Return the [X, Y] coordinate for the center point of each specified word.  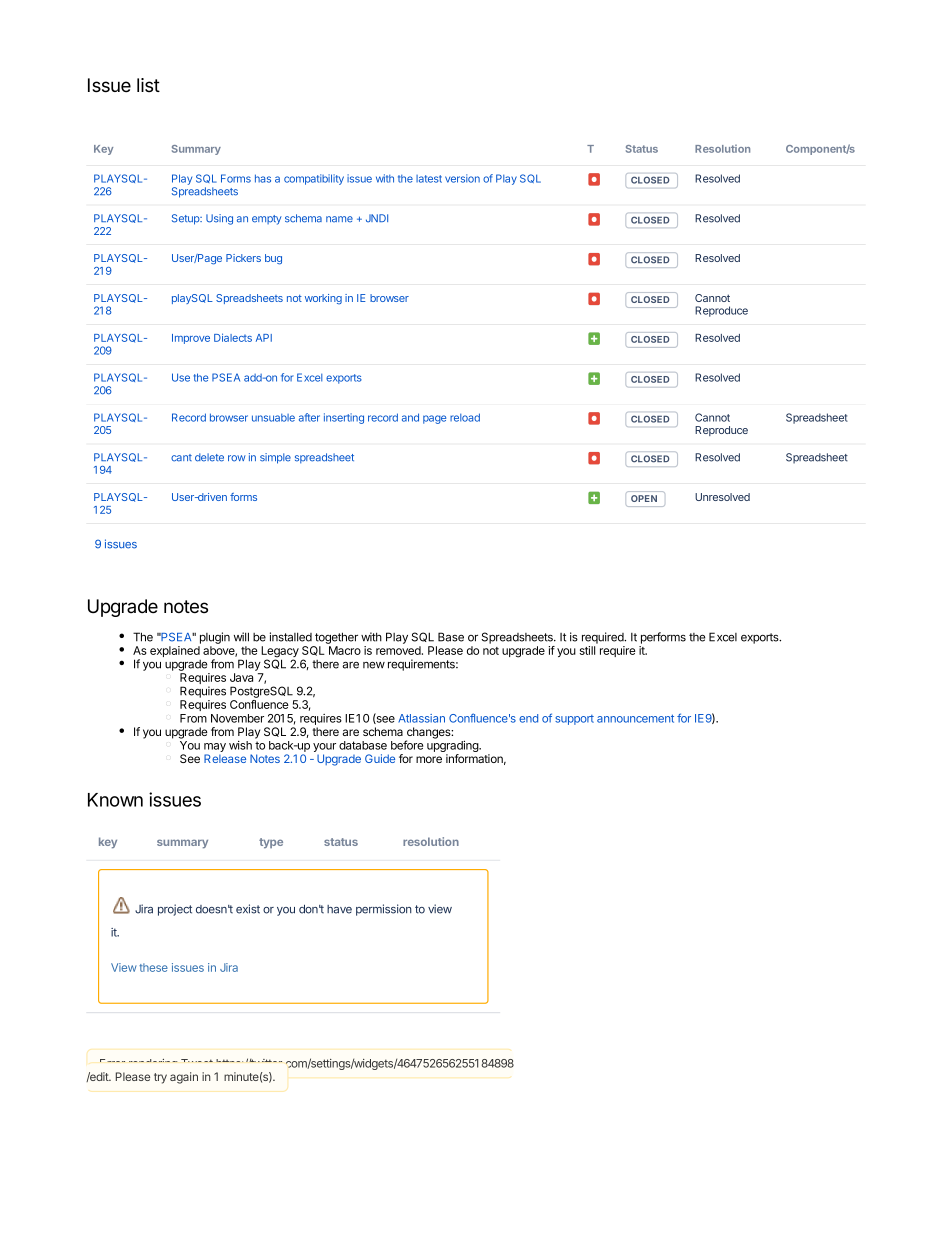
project [175, 910]
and [410, 417]
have [339, 909]
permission [384, 910]
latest [429, 179]
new [374, 665]
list [148, 85]
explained [175, 651]
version [462, 178]
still [587, 650]
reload [465, 417]
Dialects [233, 337]
